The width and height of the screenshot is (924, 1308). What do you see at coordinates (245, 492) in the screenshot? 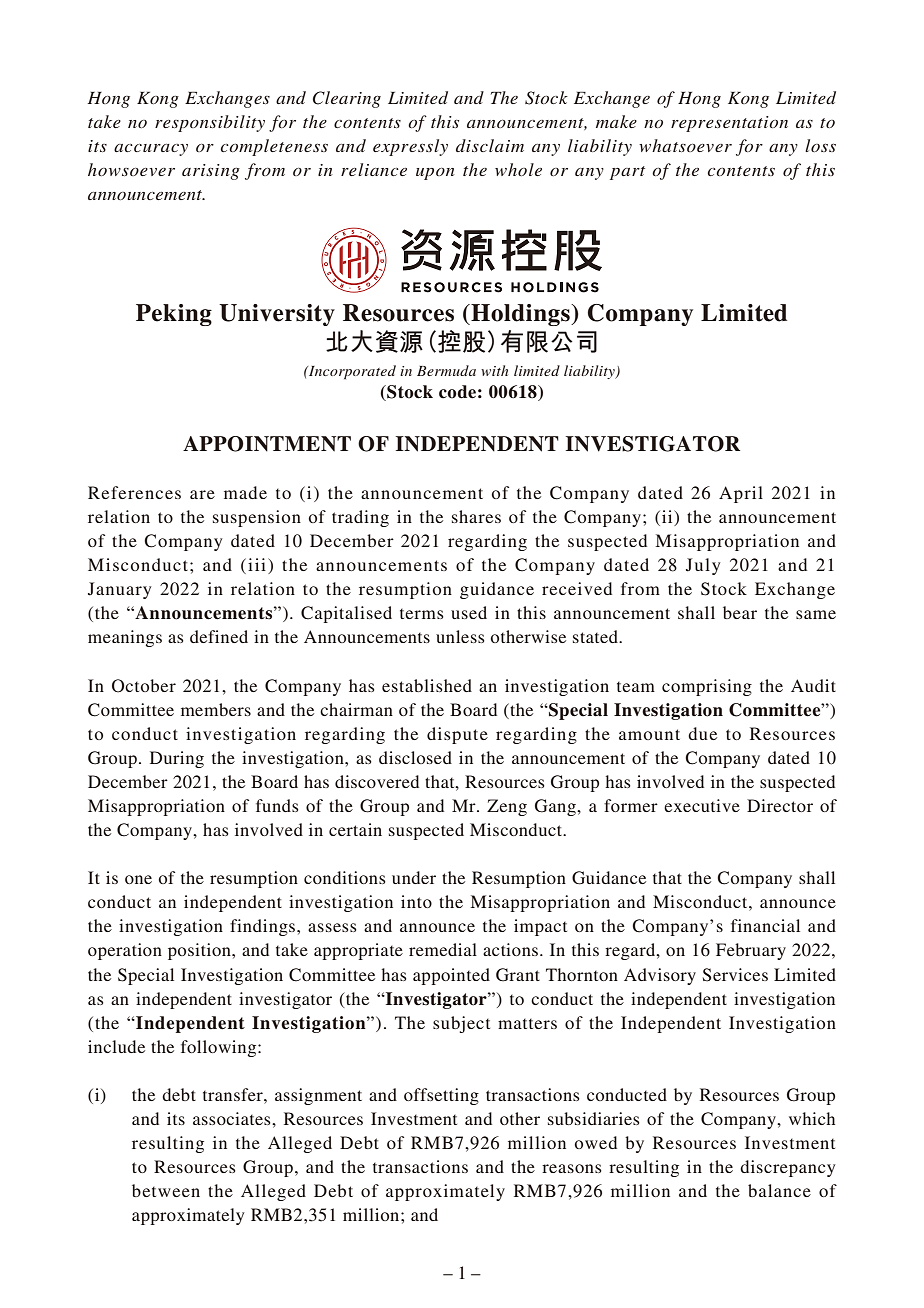
I see `made` at bounding box center [245, 492].
